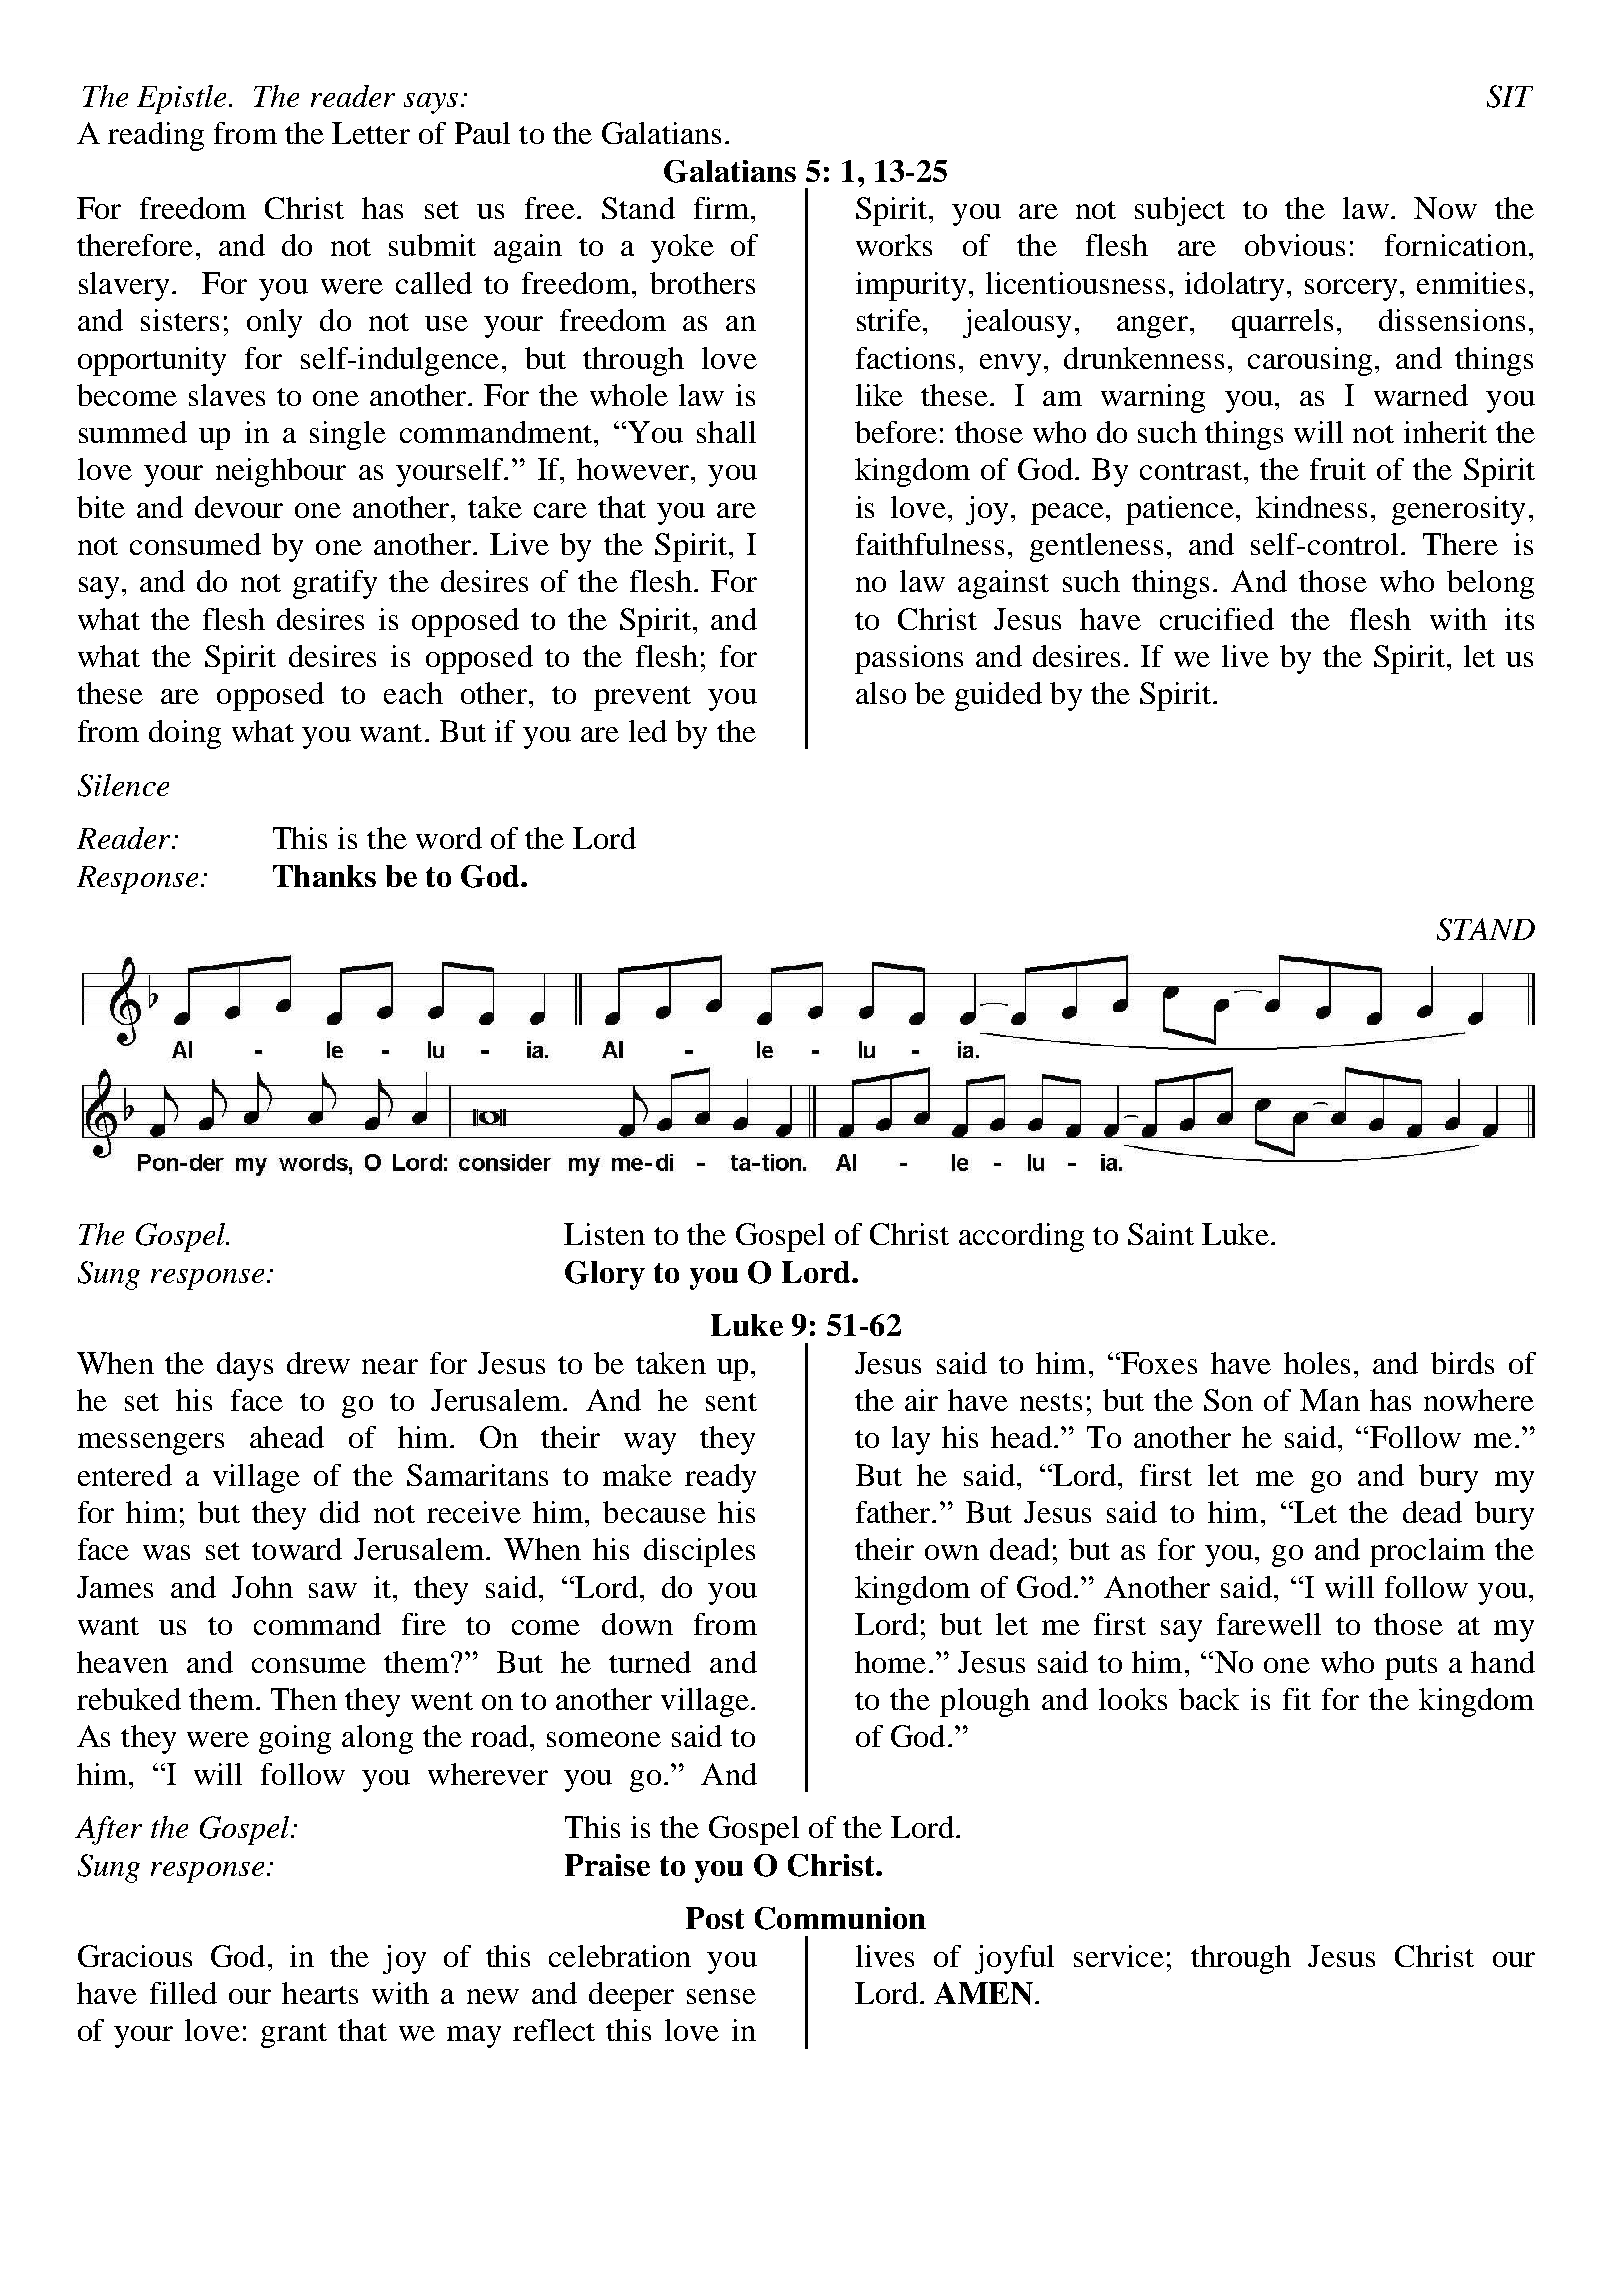 The width and height of the screenshot is (1612, 2280). Describe the element at coordinates (1295, 245) in the screenshot. I see `obvious` at that location.
